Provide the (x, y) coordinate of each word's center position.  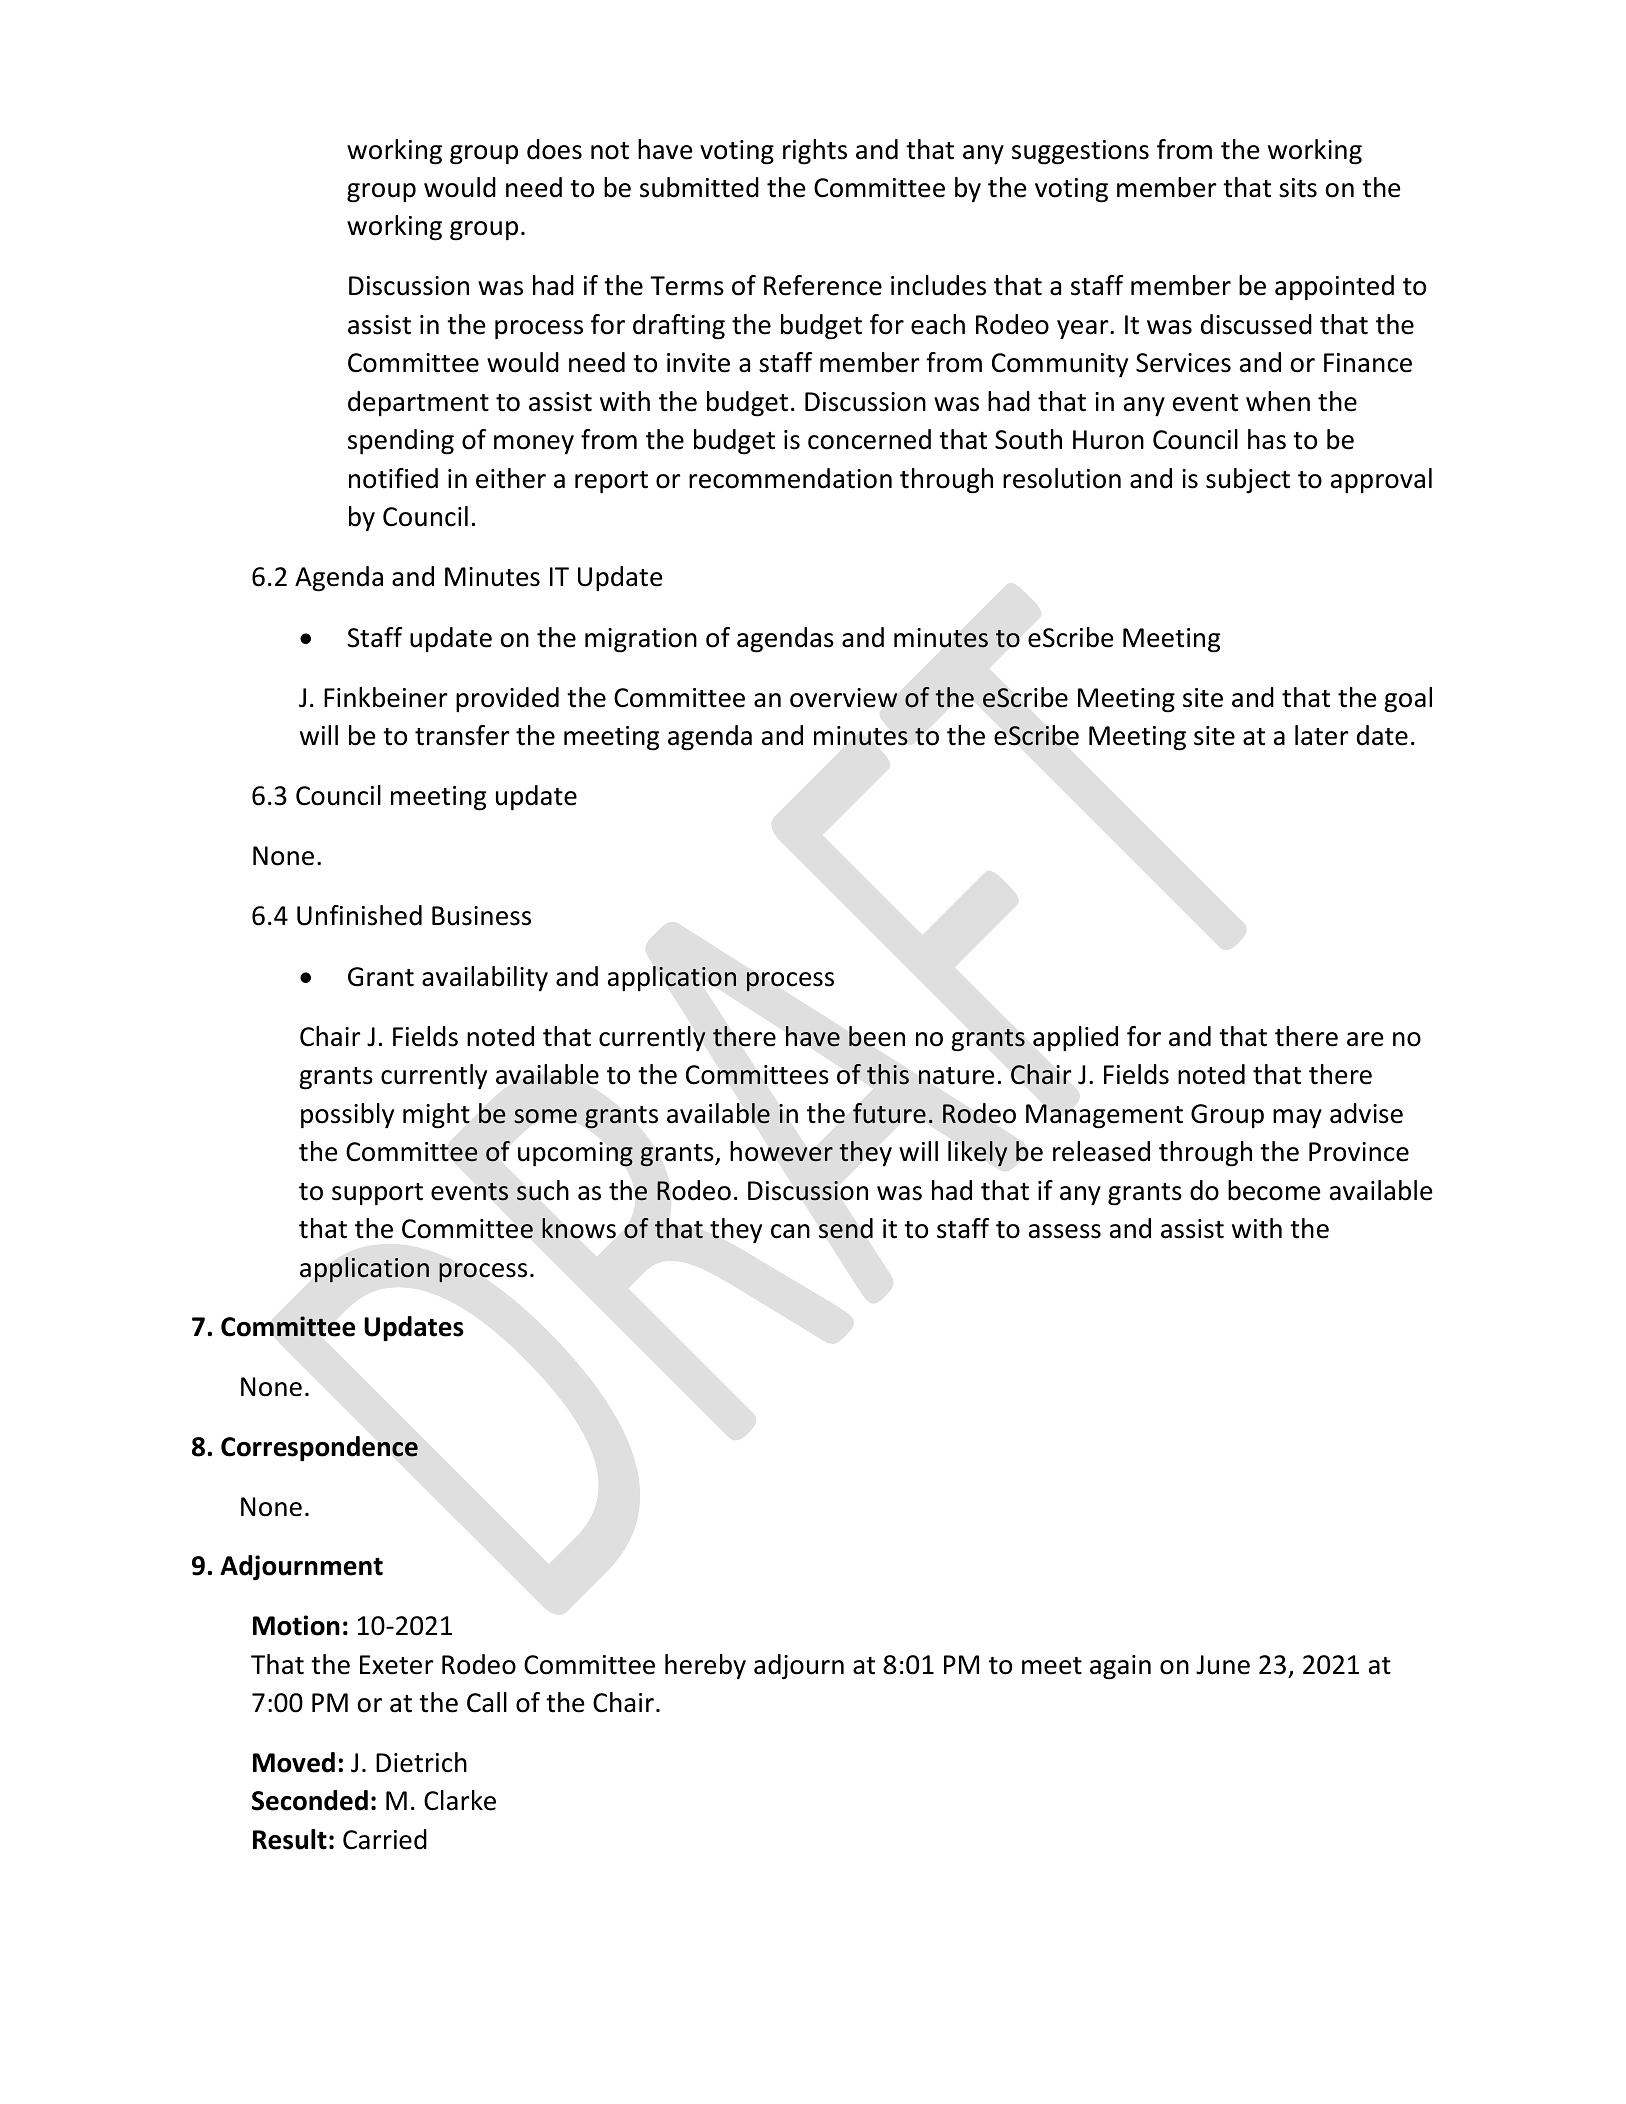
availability (485, 979)
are (1365, 1039)
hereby (705, 1667)
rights (815, 152)
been (877, 1036)
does (554, 149)
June (1223, 1665)
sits (1298, 188)
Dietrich (421, 1762)
